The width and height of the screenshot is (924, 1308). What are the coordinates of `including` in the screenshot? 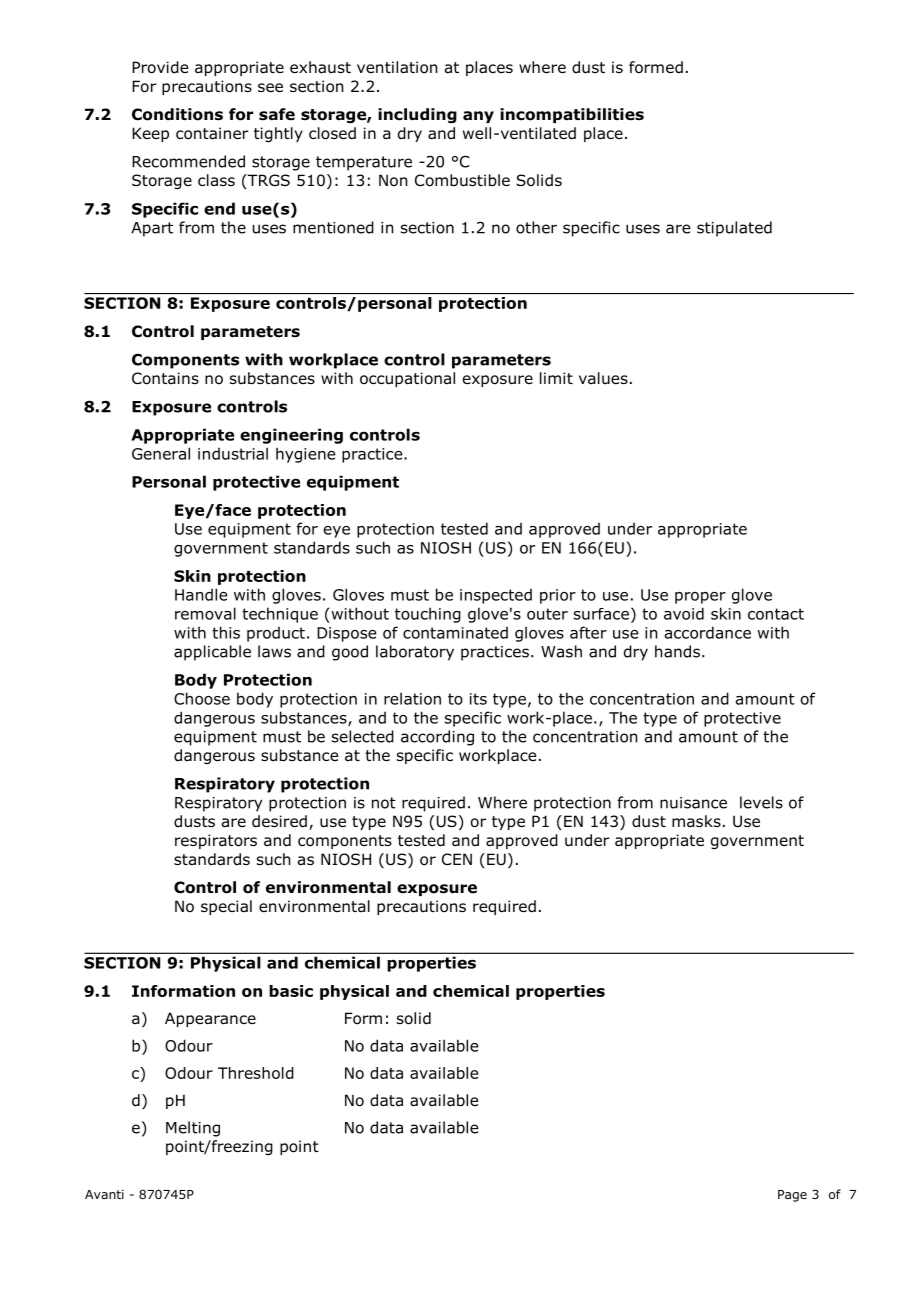 It's located at (417, 115).
